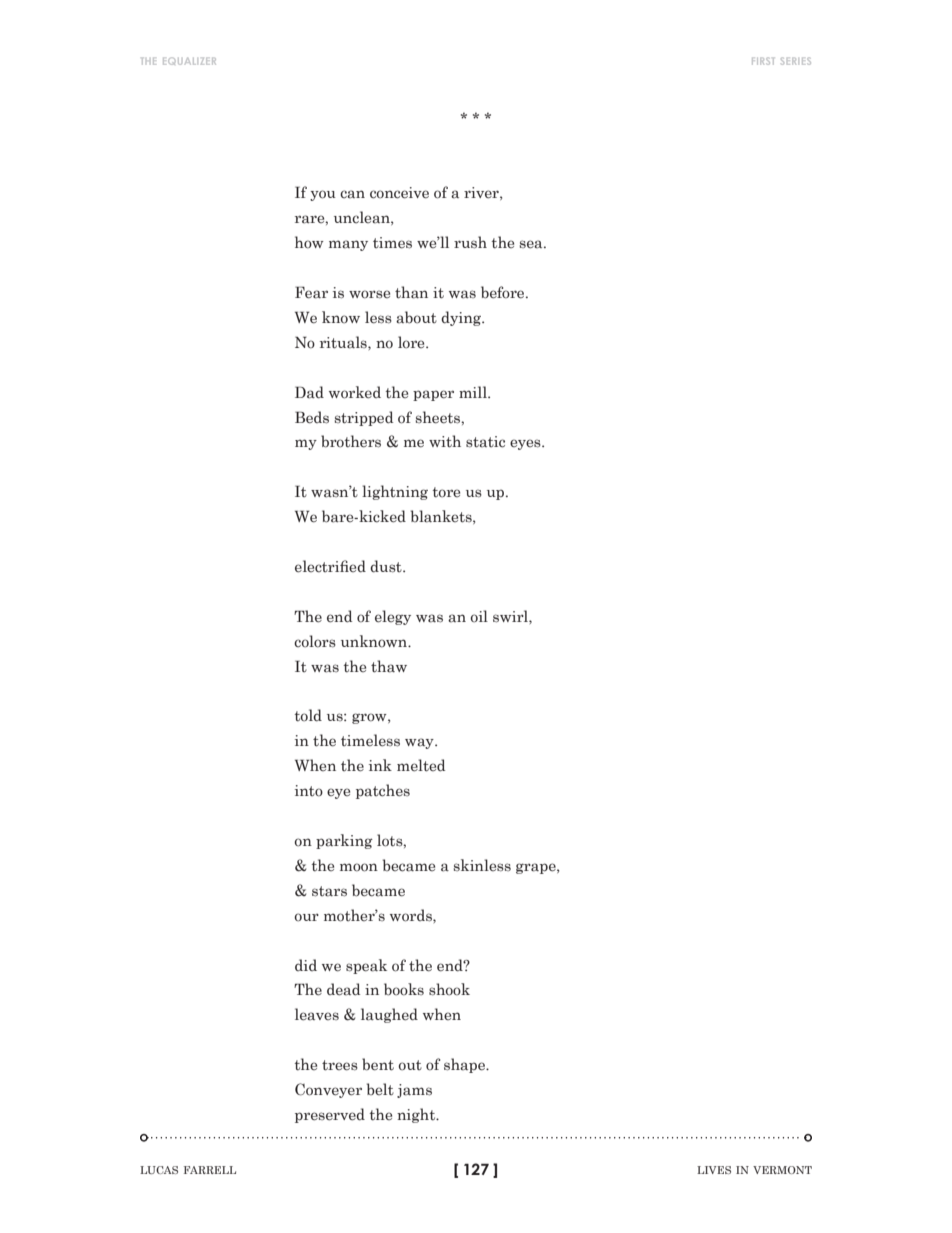 Image resolution: width=952 pixels, height=1233 pixels. I want to click on equalizer, so click(189, 61).
